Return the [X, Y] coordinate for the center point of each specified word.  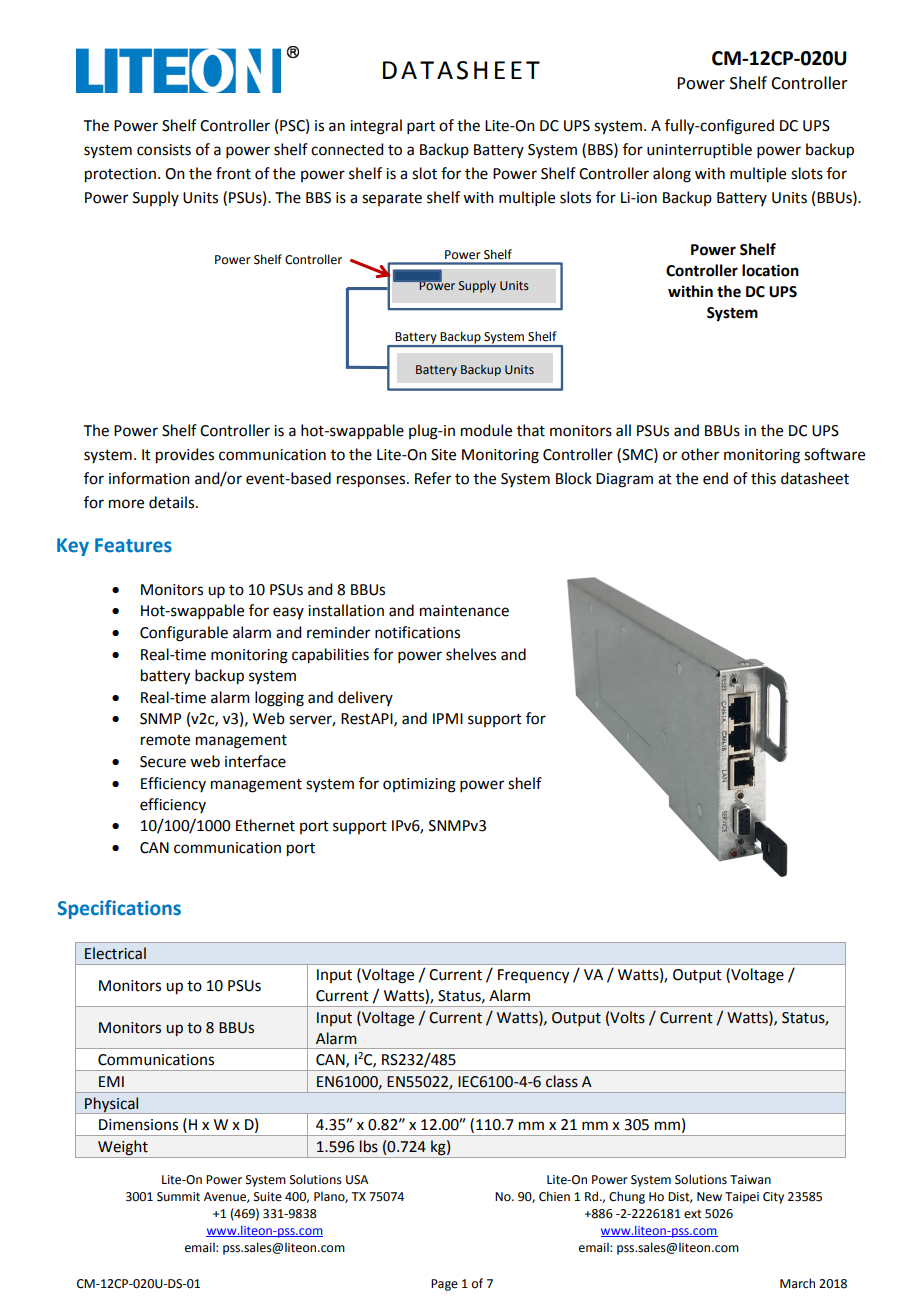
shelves [471, 654]
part [421, 127]
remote [165, 740]
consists [164, 150]
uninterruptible [699, 150]
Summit [178, 1197]
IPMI [448, 718]
